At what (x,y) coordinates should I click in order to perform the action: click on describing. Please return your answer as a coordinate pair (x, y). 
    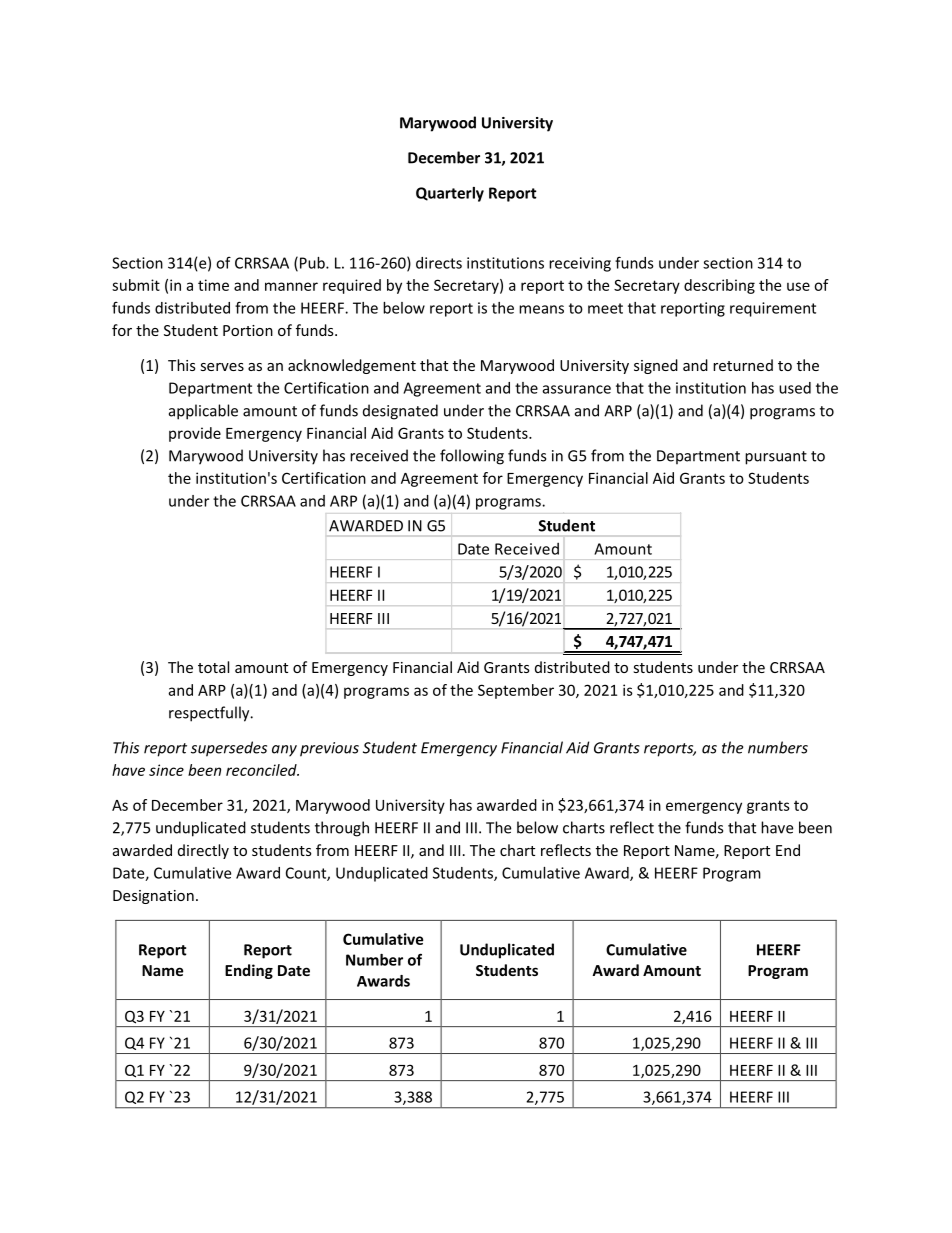
    Looking at the image, I should click on (719, 286).
